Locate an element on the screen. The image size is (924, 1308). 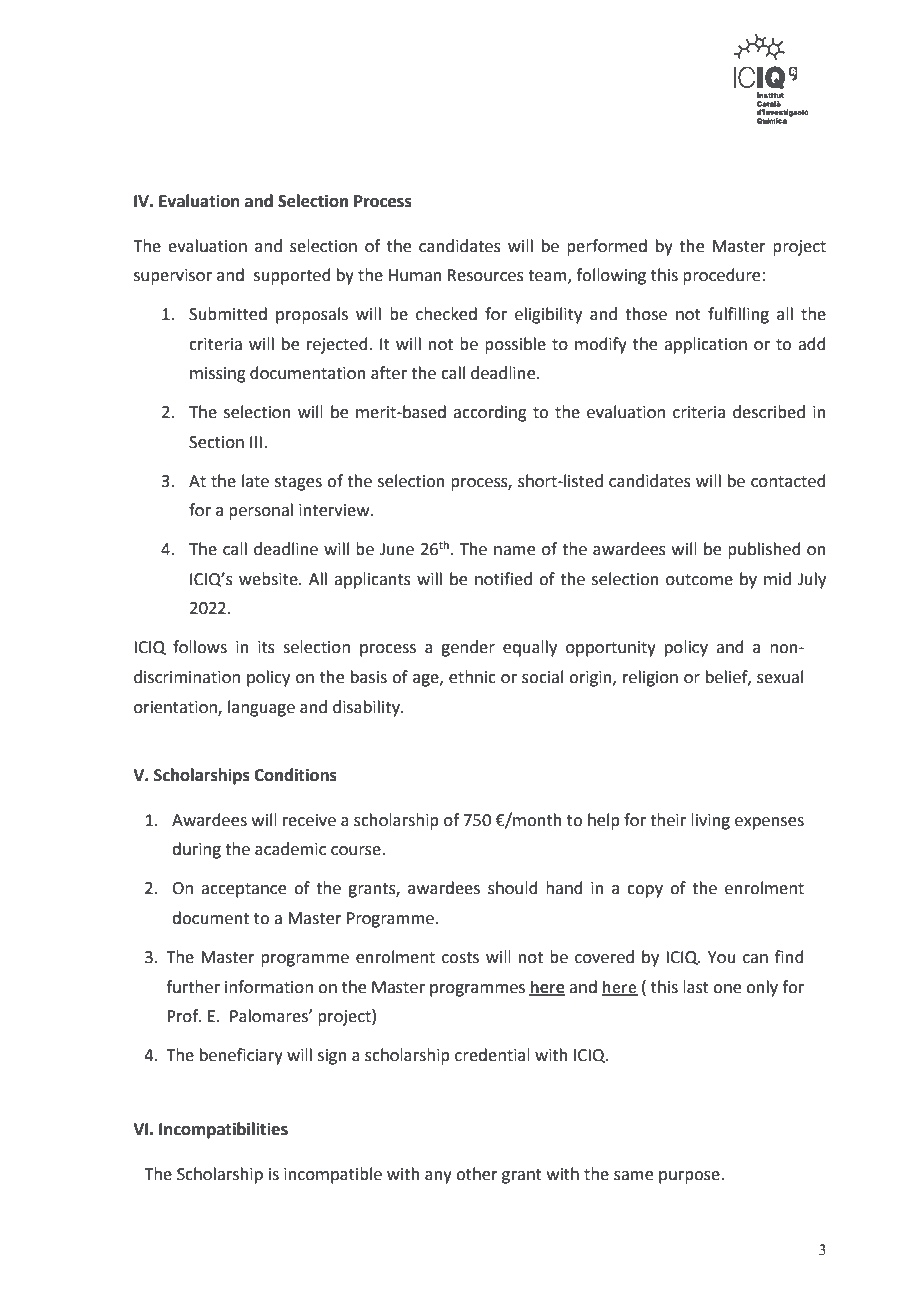
information is located at coordinates (269, 987).
